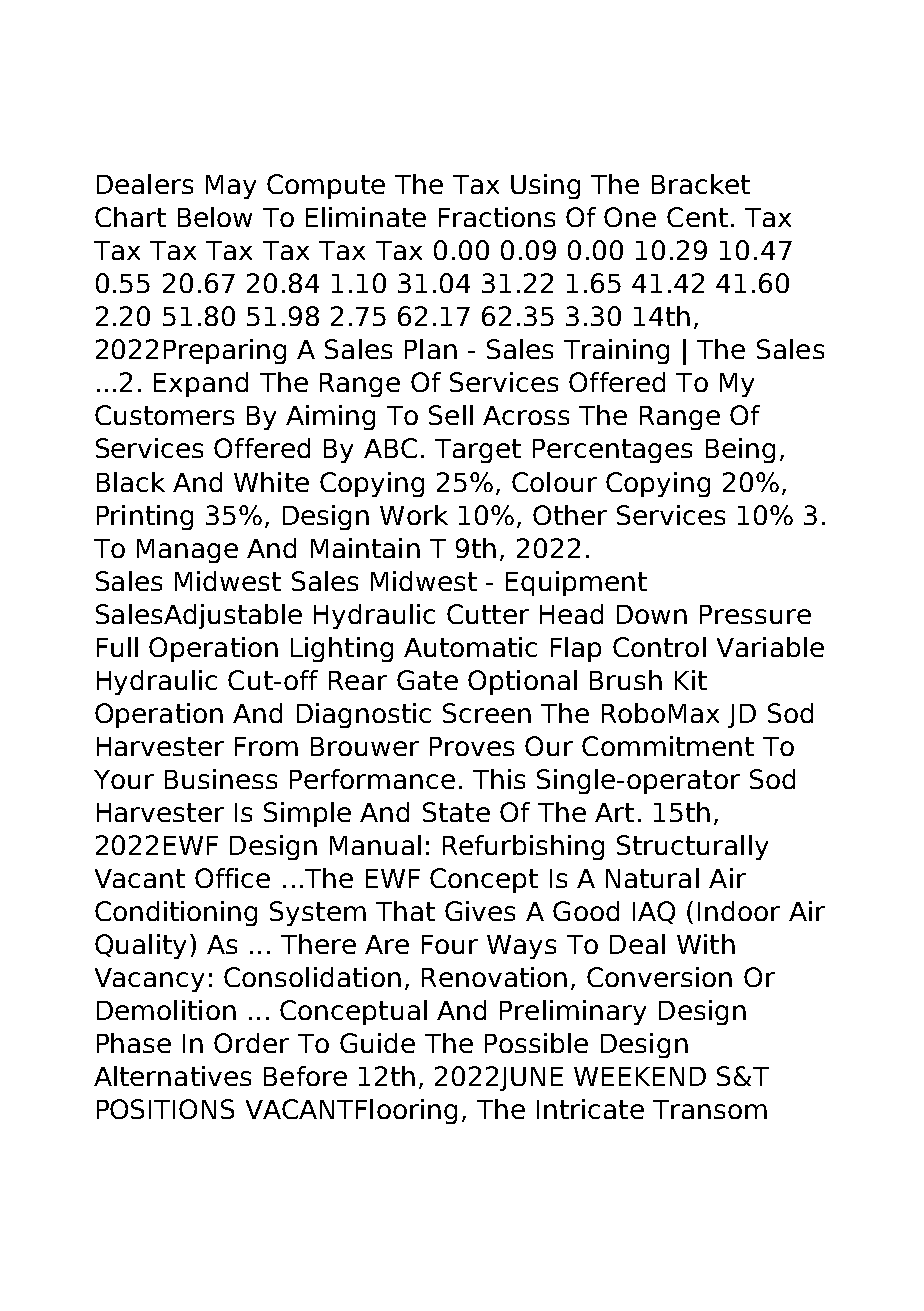  I want to click on Sell, so click(451, 415).
